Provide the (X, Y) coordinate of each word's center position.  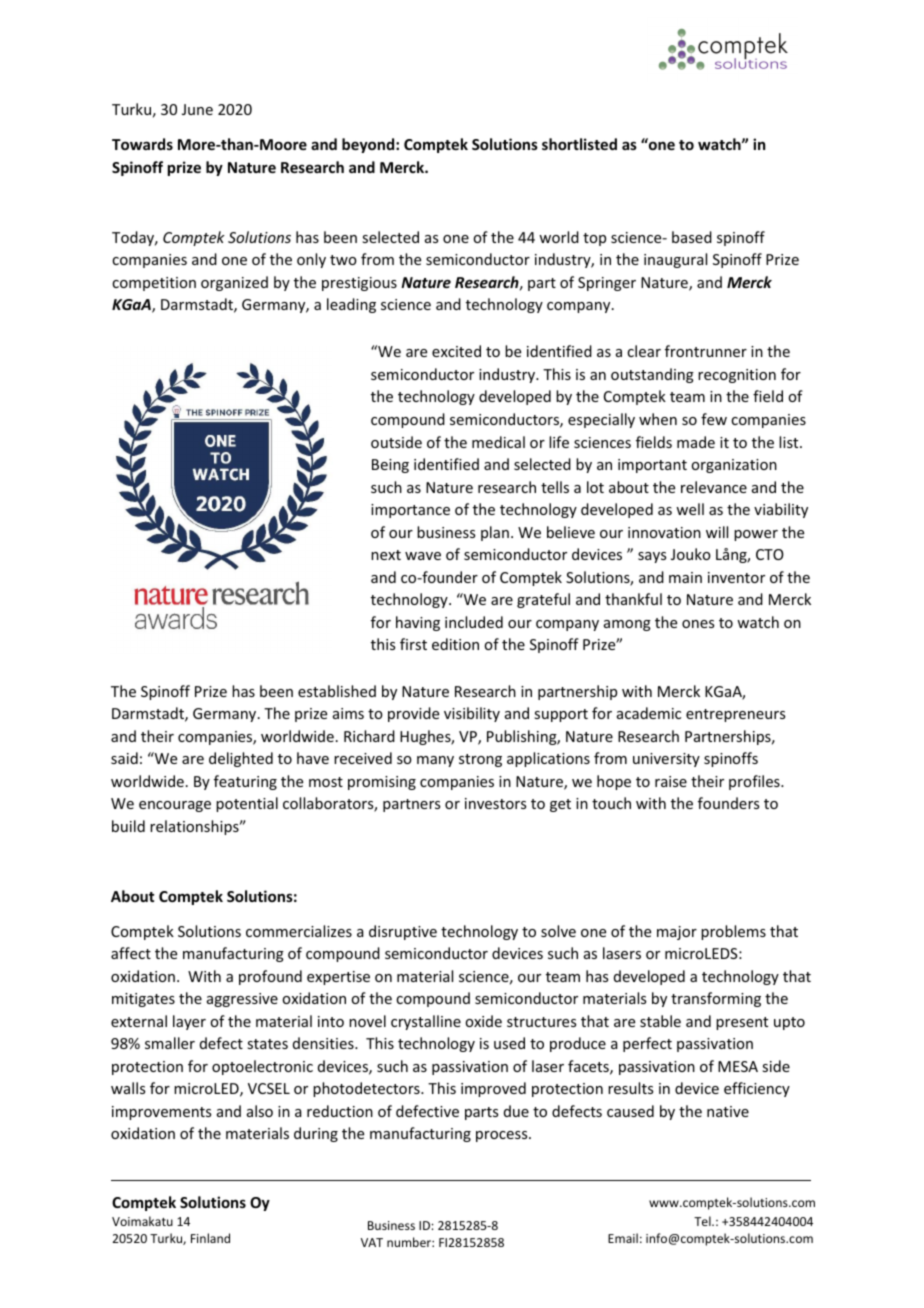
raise (671, 781)
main (685, 577)
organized (234, 283)
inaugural (675, 260)
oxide (483, 1021)
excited (456, 351)
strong (480, 760)
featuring (245, 782)
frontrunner (706, 351)
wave (423, 556)
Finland (210, 1238)
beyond (369, 145)
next (386, 555)
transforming (716, 999)
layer (189, 1022)
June (197, 109)
